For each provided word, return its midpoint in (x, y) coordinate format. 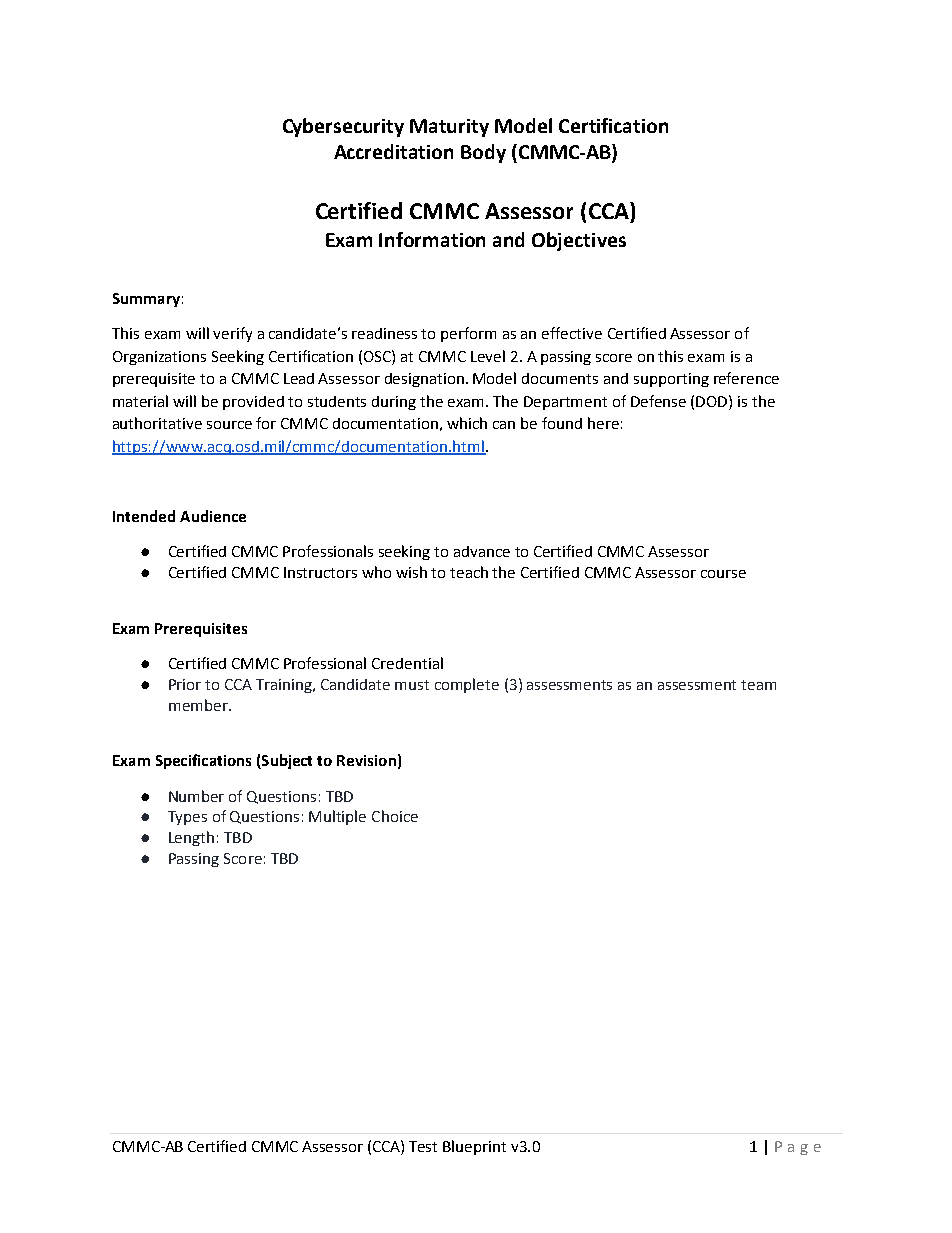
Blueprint (474, 1147)
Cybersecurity (343, 127)
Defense (658, 401)
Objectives (579, 241)
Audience (213, 516)
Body (483, 153)
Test (423, 1146)
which (467, 423)
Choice (395, 816)
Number (196, 796)
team (758, 685)
